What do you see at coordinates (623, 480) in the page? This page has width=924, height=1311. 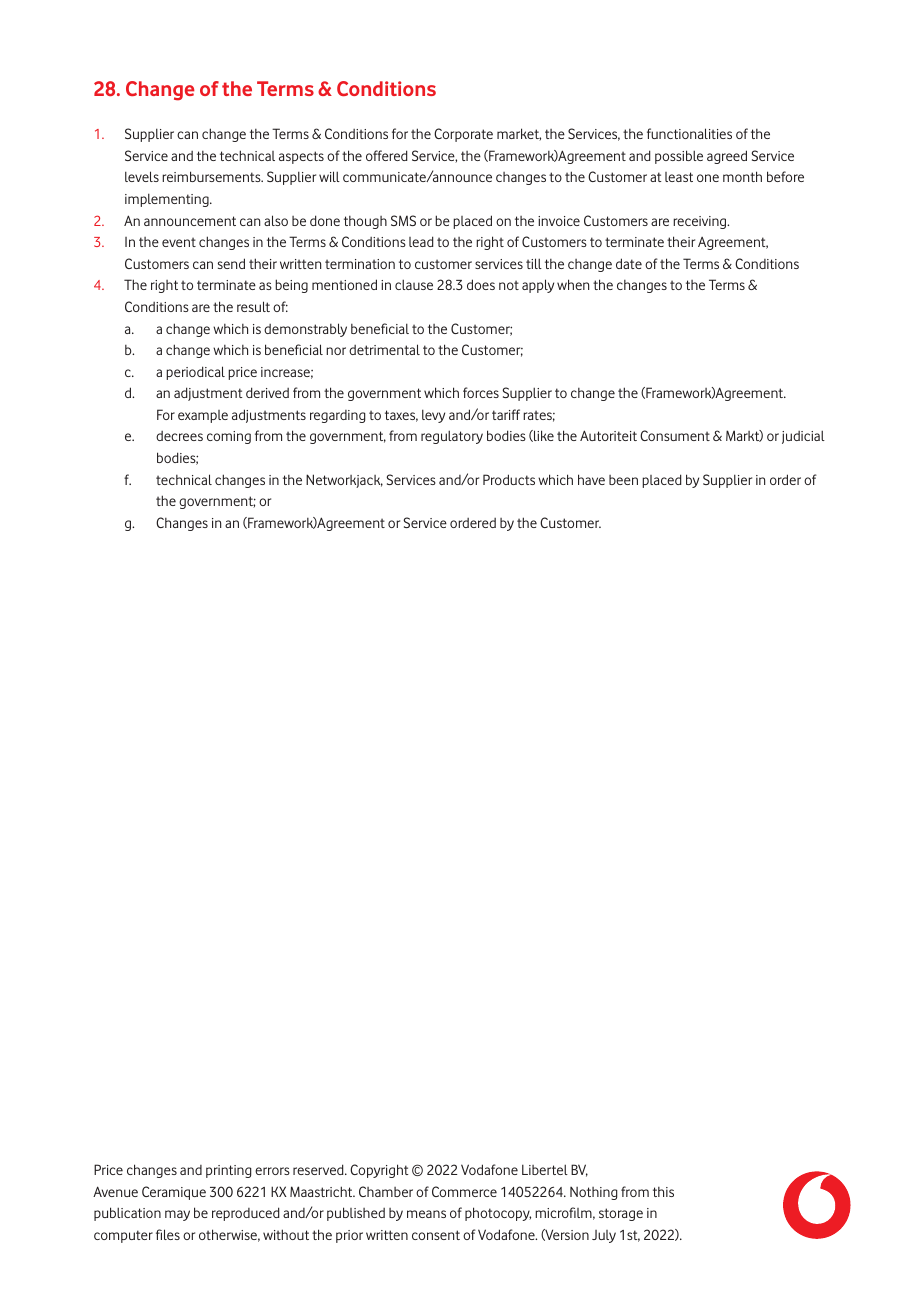 I see `been` at bounding box center [623, 480].
